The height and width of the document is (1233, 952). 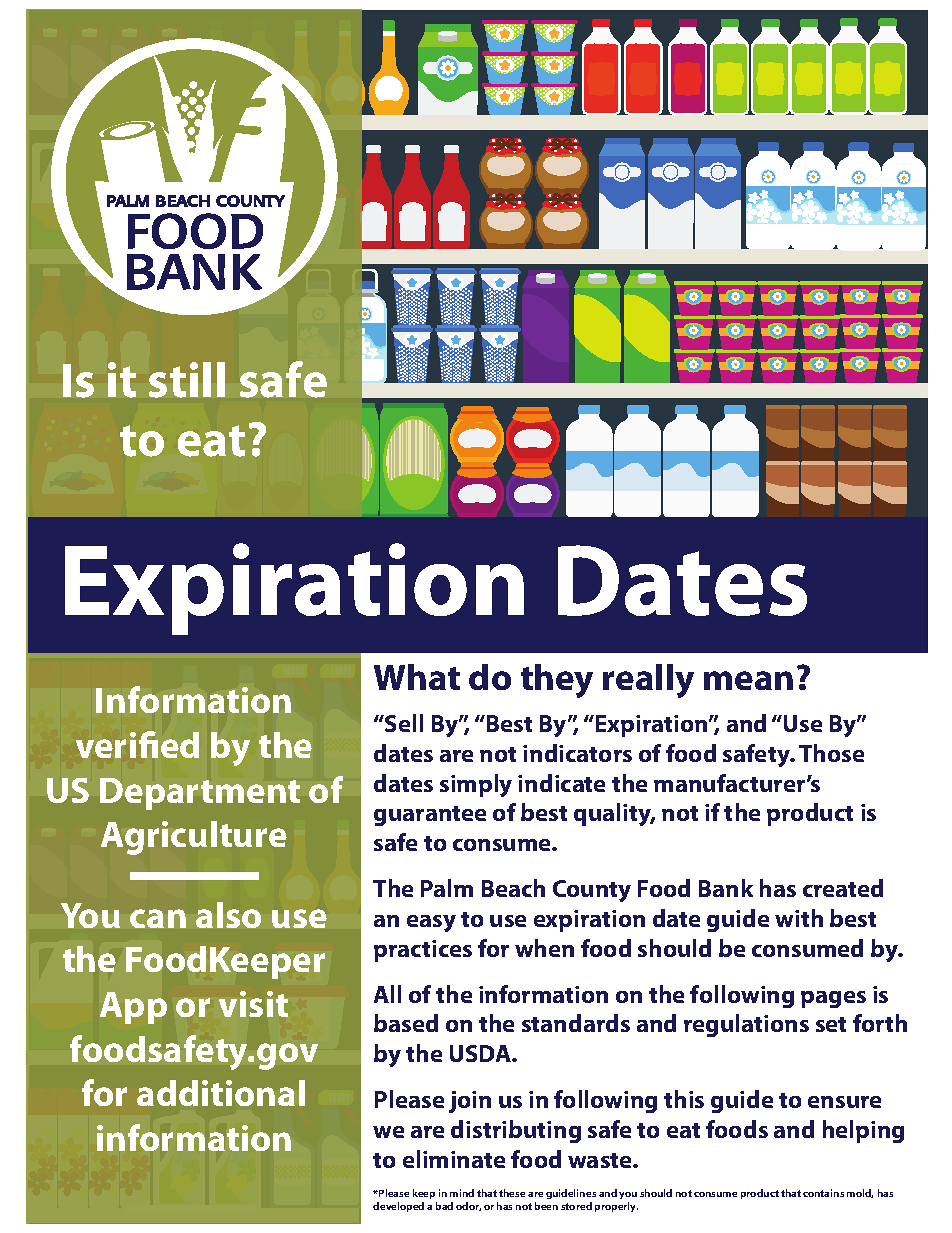 I want to click on mean, so click(x=748, y=680).
